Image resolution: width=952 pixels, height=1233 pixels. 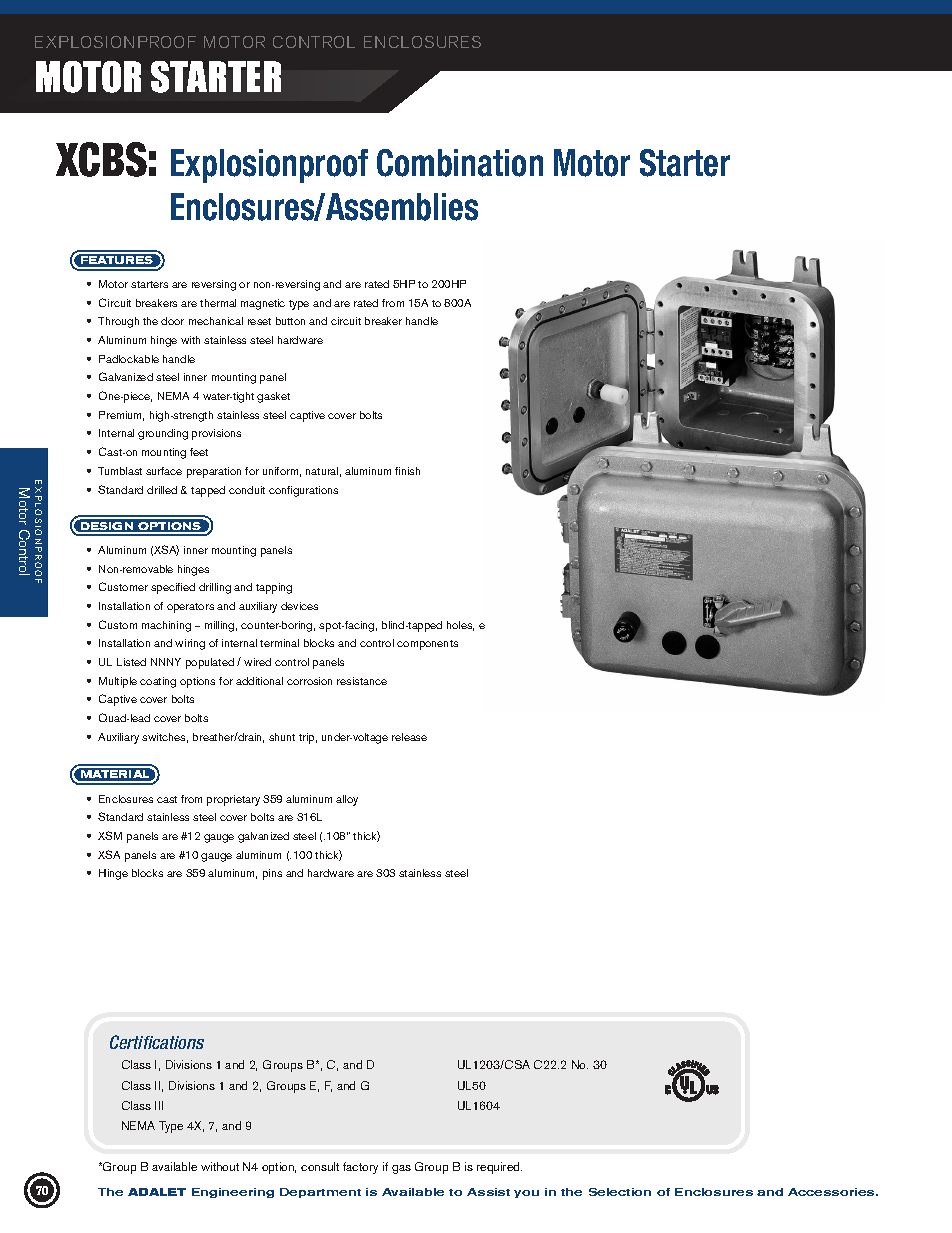 I want to click on populated, so click(x=210, y=663).
